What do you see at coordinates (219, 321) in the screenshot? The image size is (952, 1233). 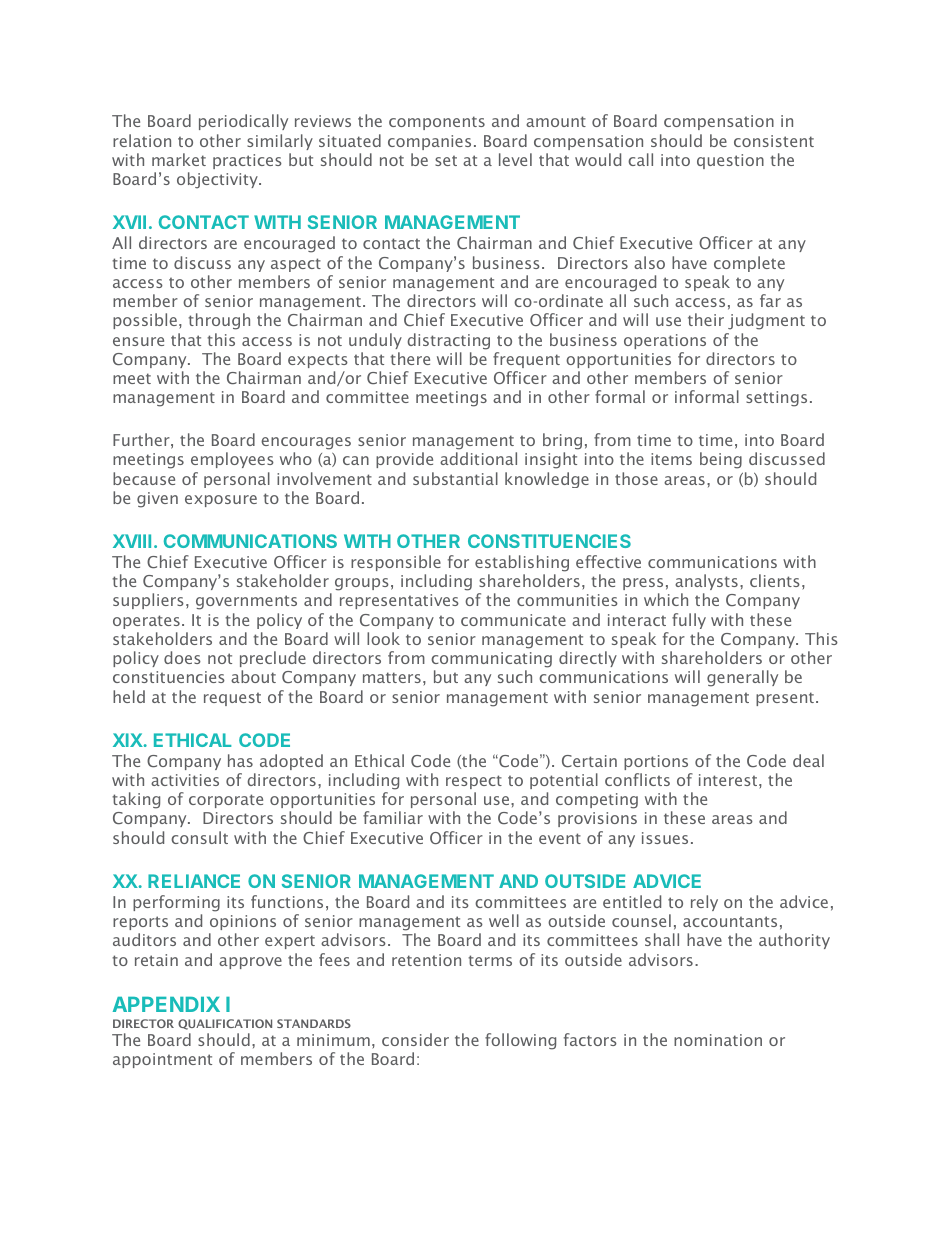 I see `through` at bounding box center [219, 321].
